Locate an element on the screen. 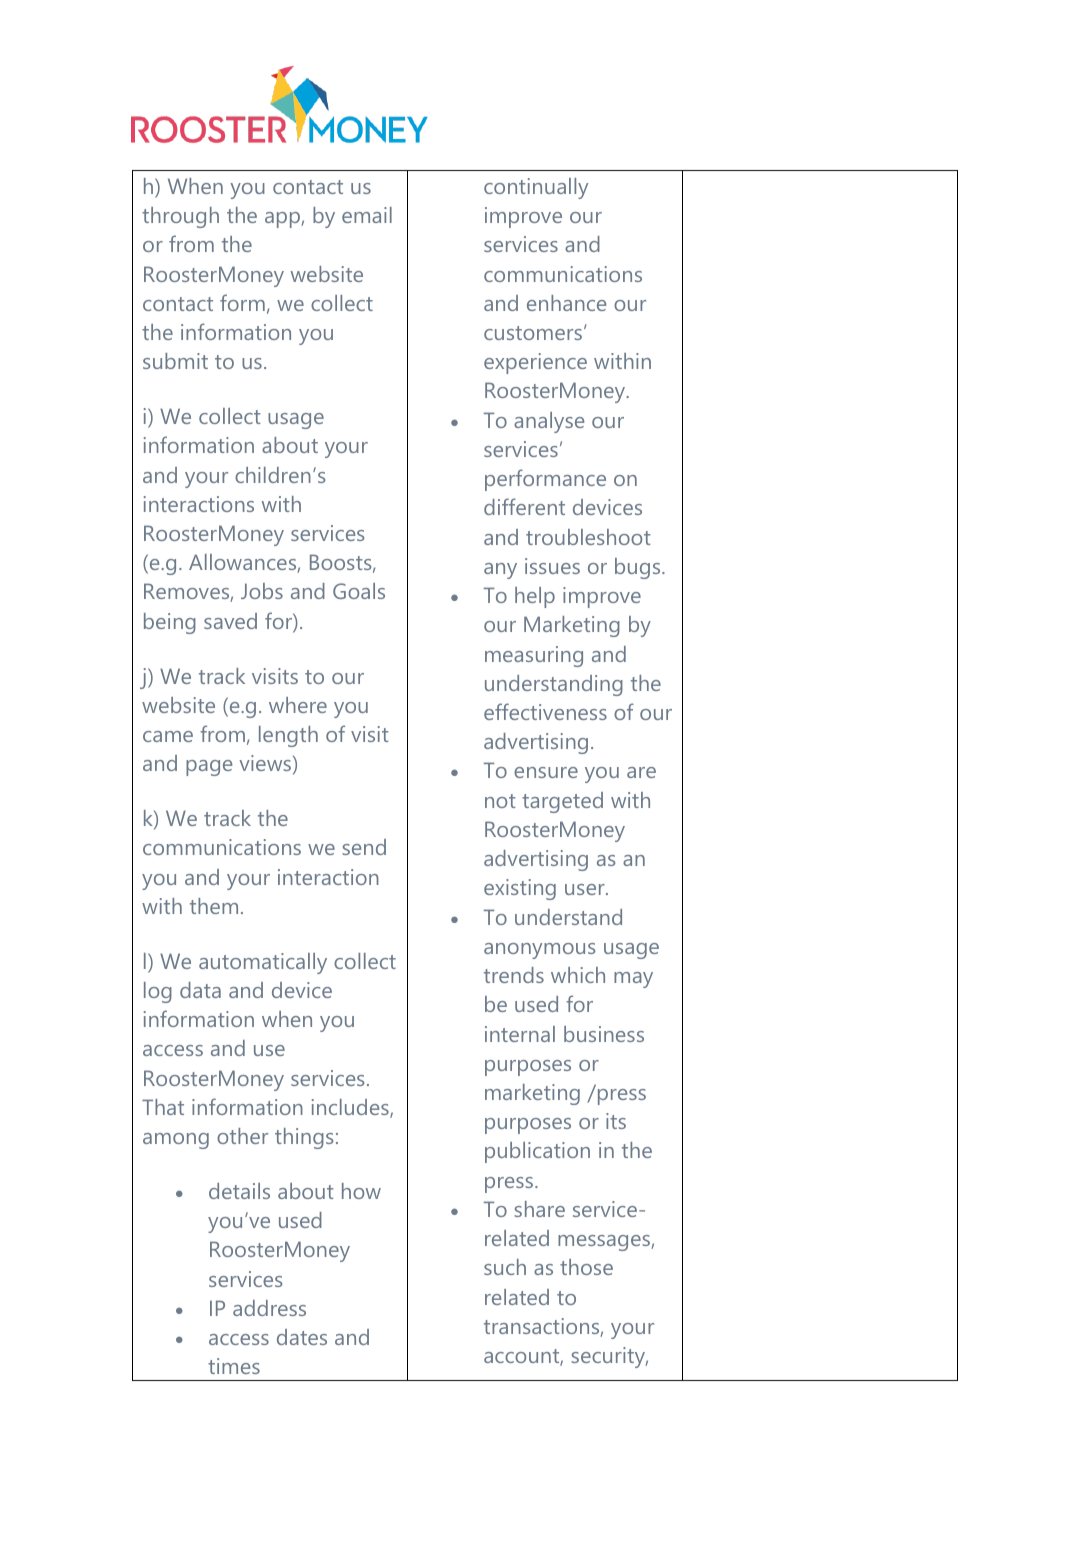  page is located at coordinates (209, 768).
